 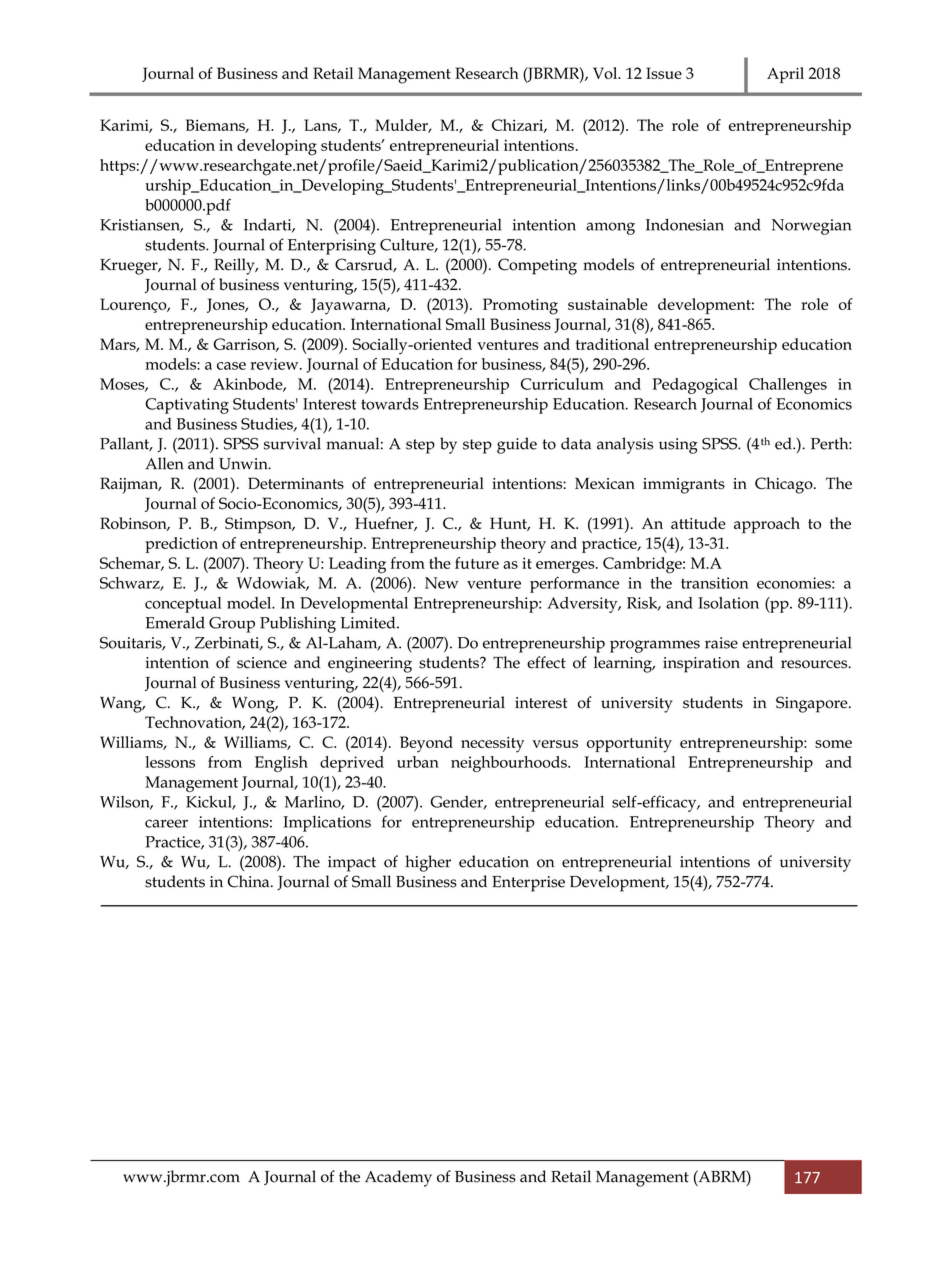 I want to click on Promoting, so click(x=520, y=306).
